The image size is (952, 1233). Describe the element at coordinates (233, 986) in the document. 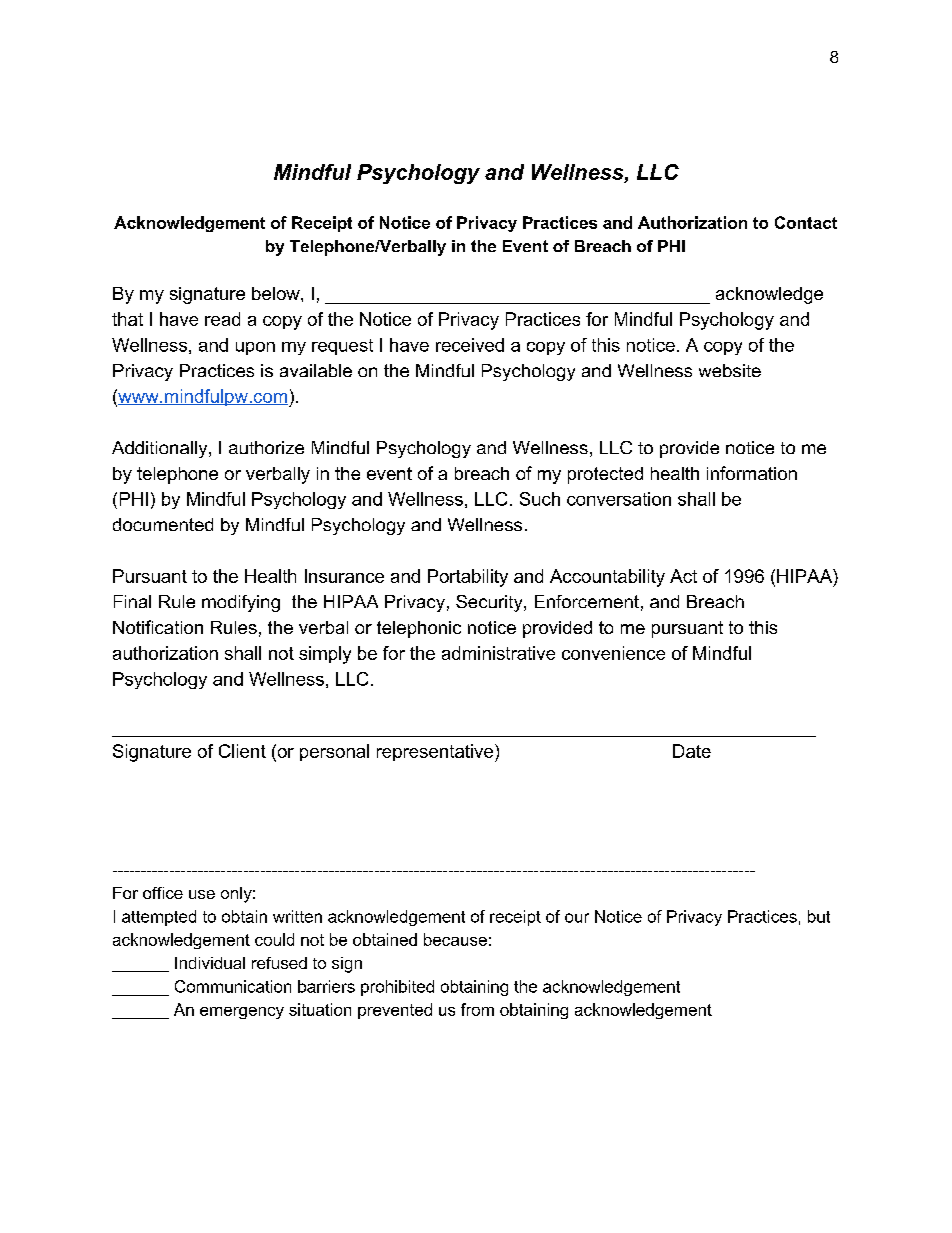

I see `Communication` at that location.
